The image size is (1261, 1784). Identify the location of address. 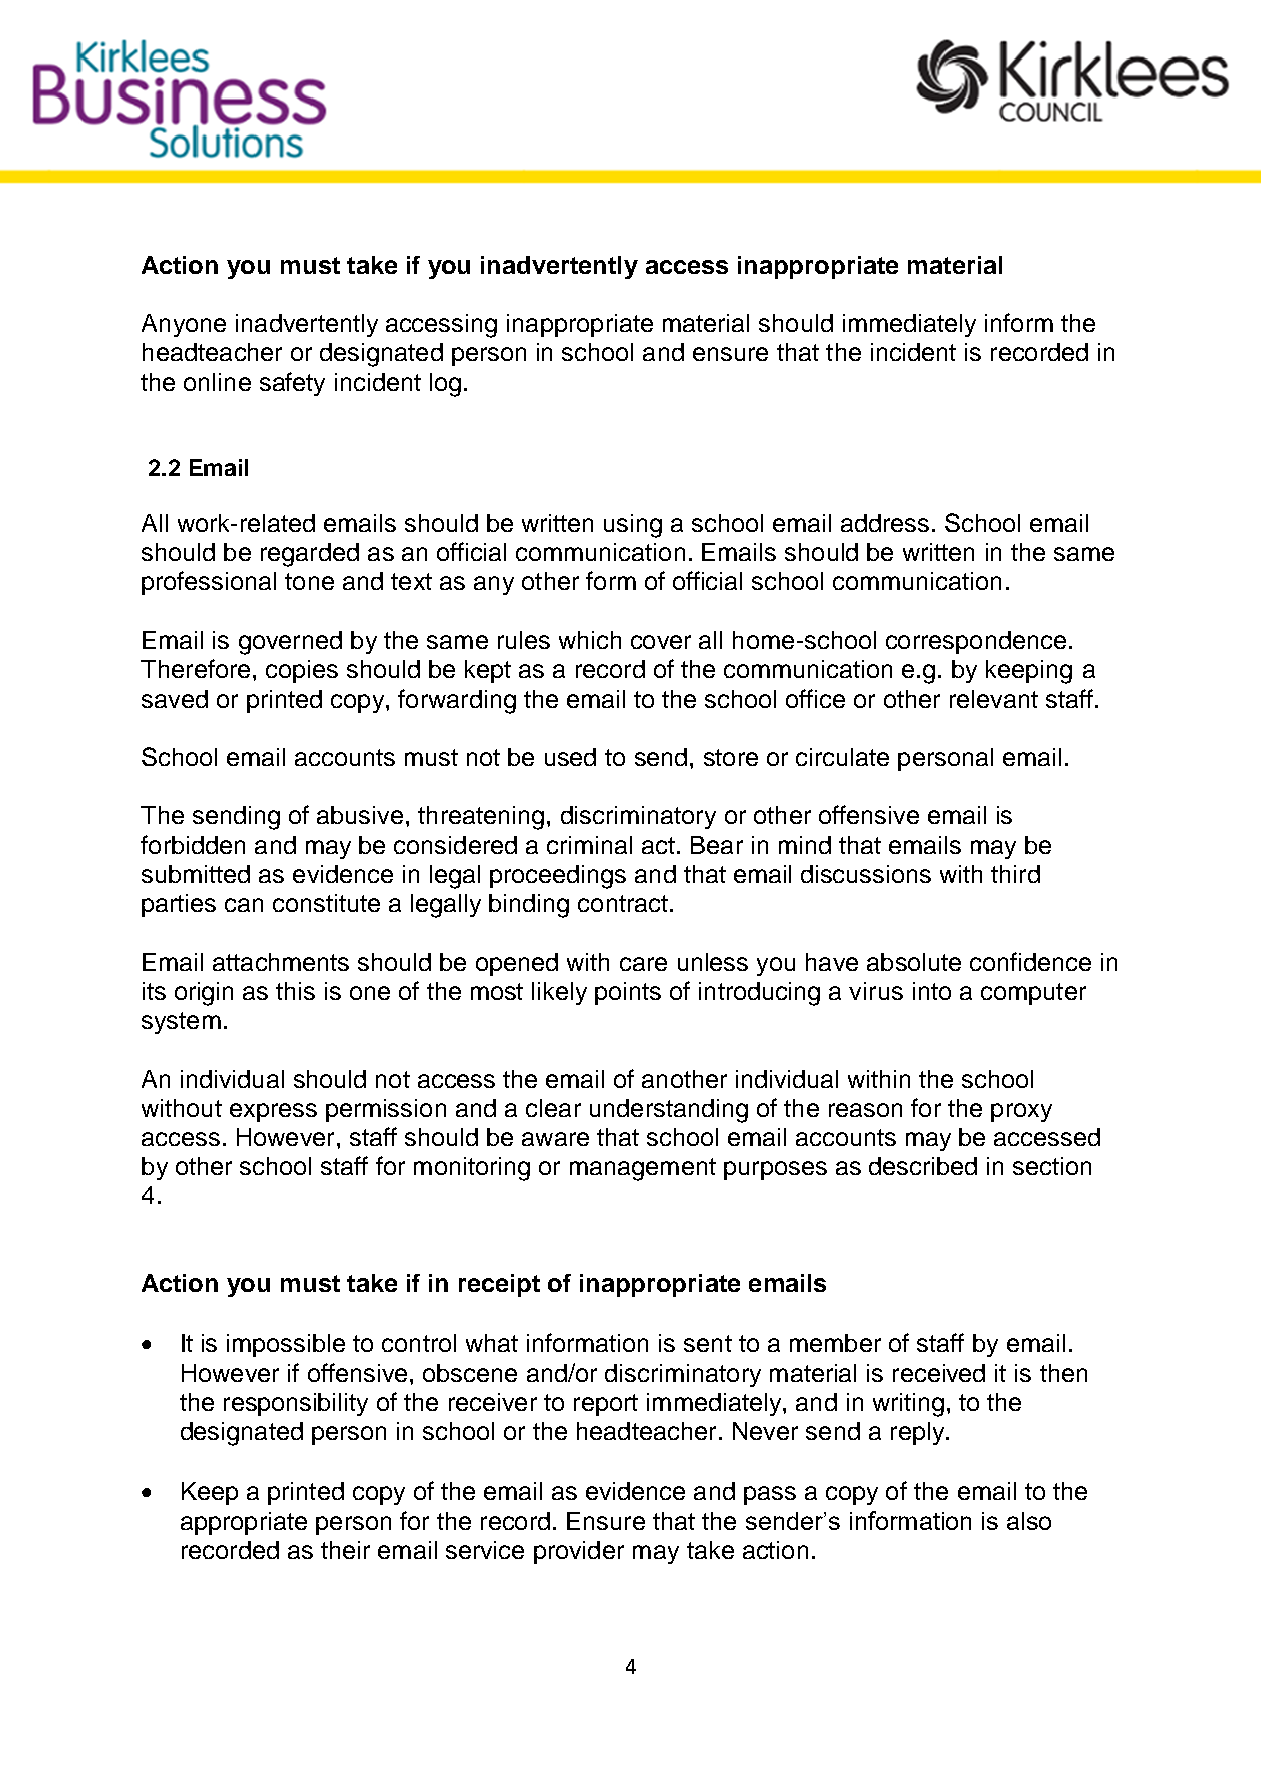
(885, 523).
